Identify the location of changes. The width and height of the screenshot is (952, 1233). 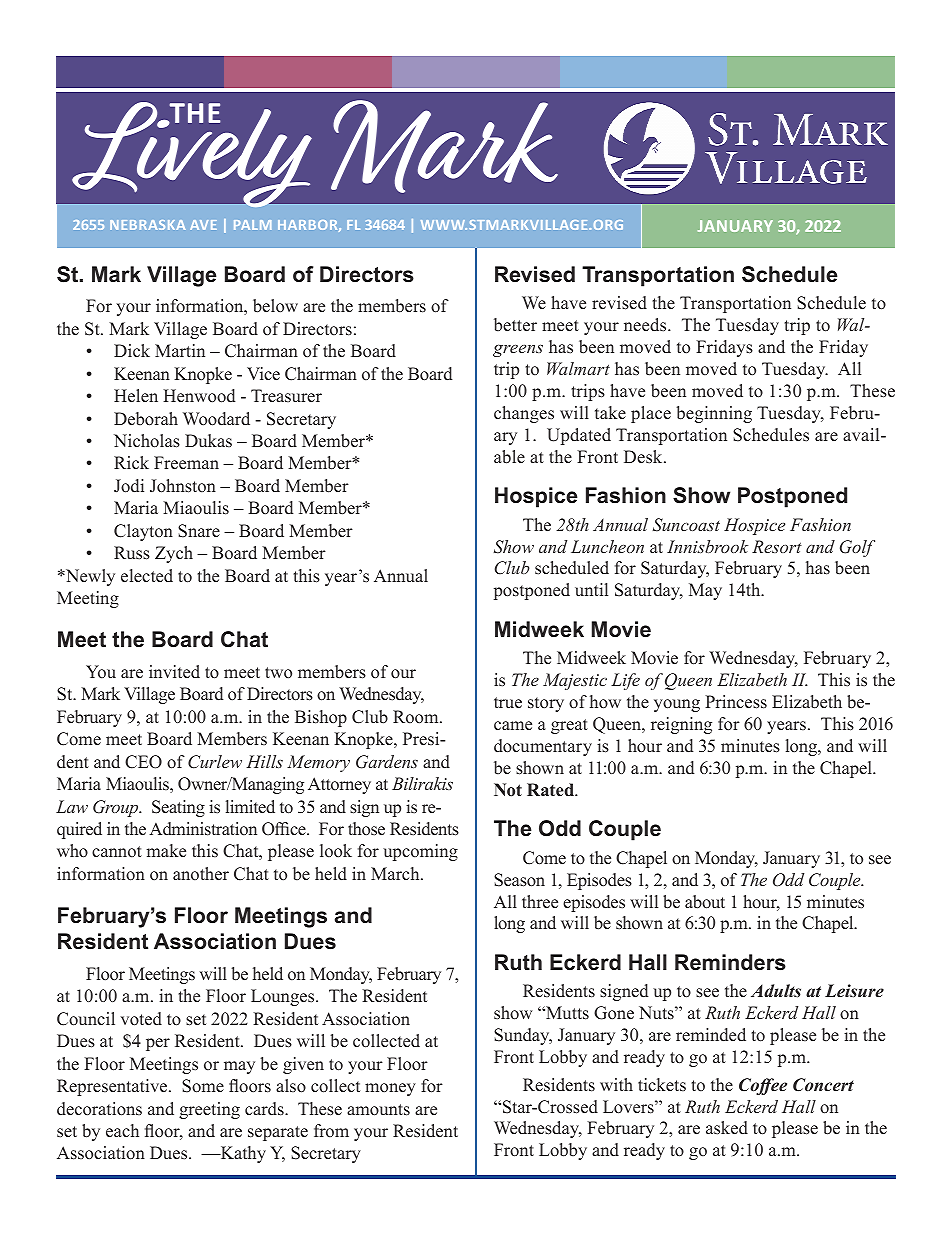
(524, 414).
